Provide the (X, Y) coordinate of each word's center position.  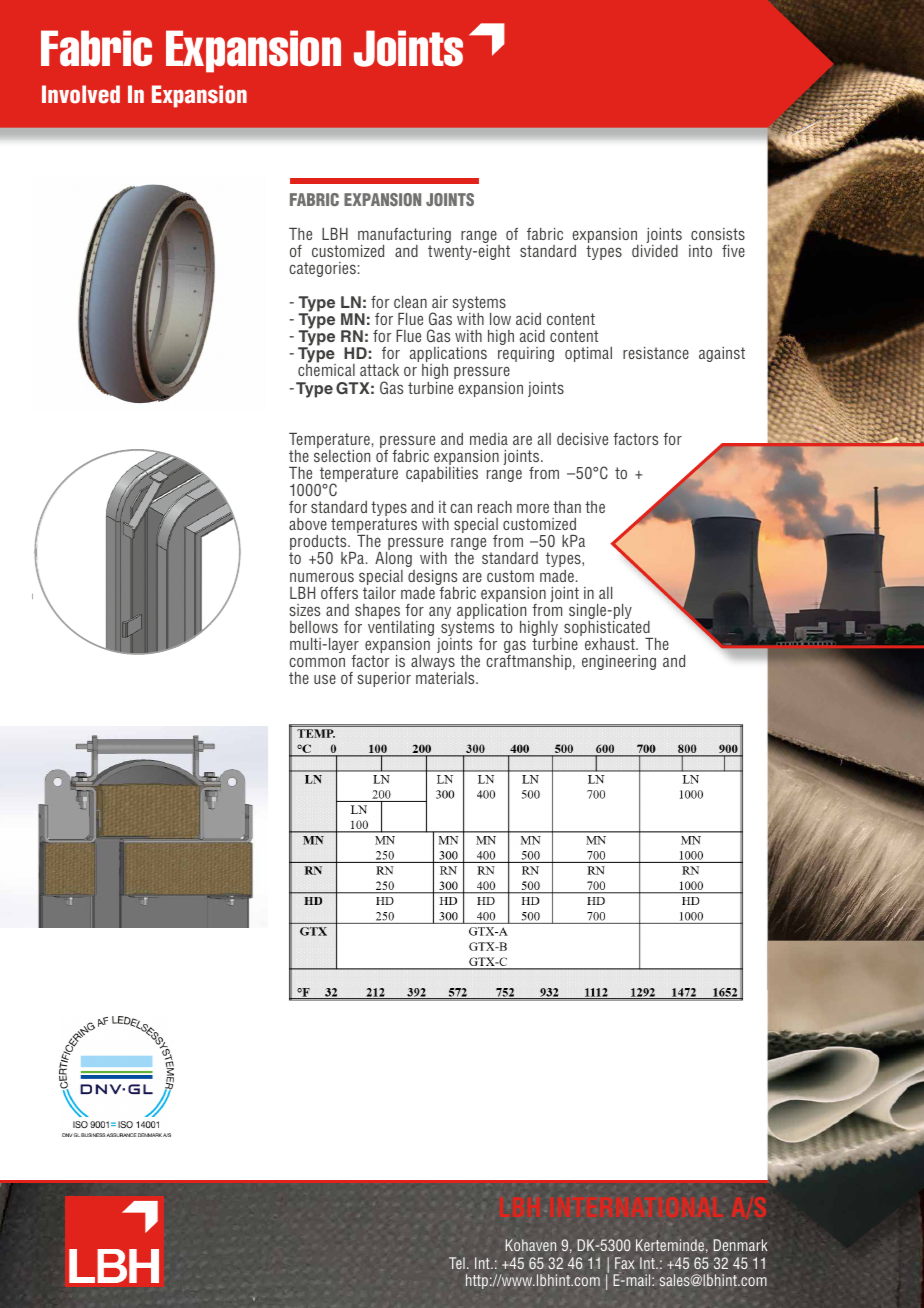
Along (394, 561)
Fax (625, 1263)
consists (718, 234)
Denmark (740, 1245)
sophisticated (608, 630)
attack (379, 370)
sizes (305, 610)
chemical (326, 369)
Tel (457, 1263)
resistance (656, 353)
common (317, 662)
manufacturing (404, 237)
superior (384, 679)
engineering (619, 662)
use (325, 679)
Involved (81, 94)
